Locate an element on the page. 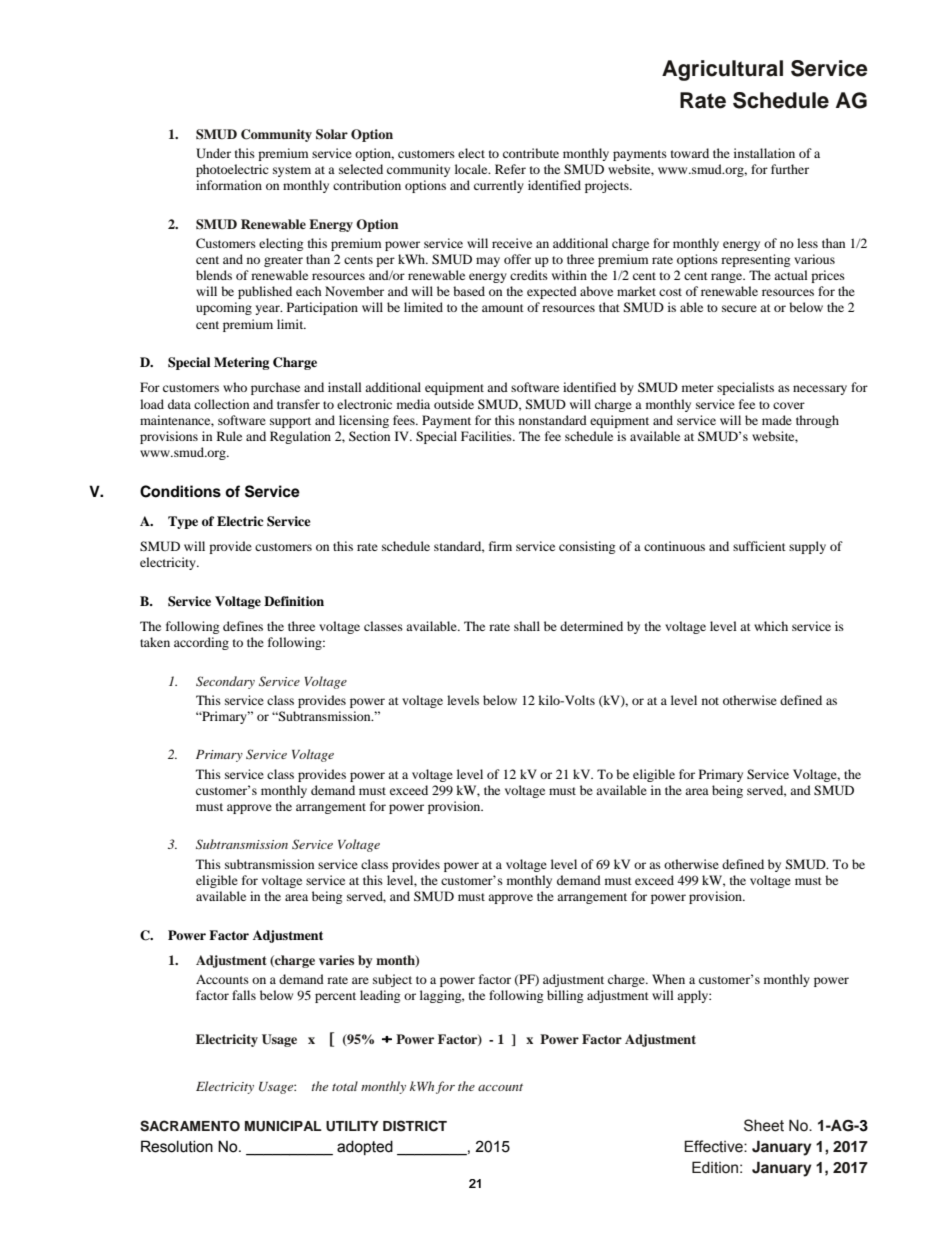  defines is located at coordinates (243, 626).
